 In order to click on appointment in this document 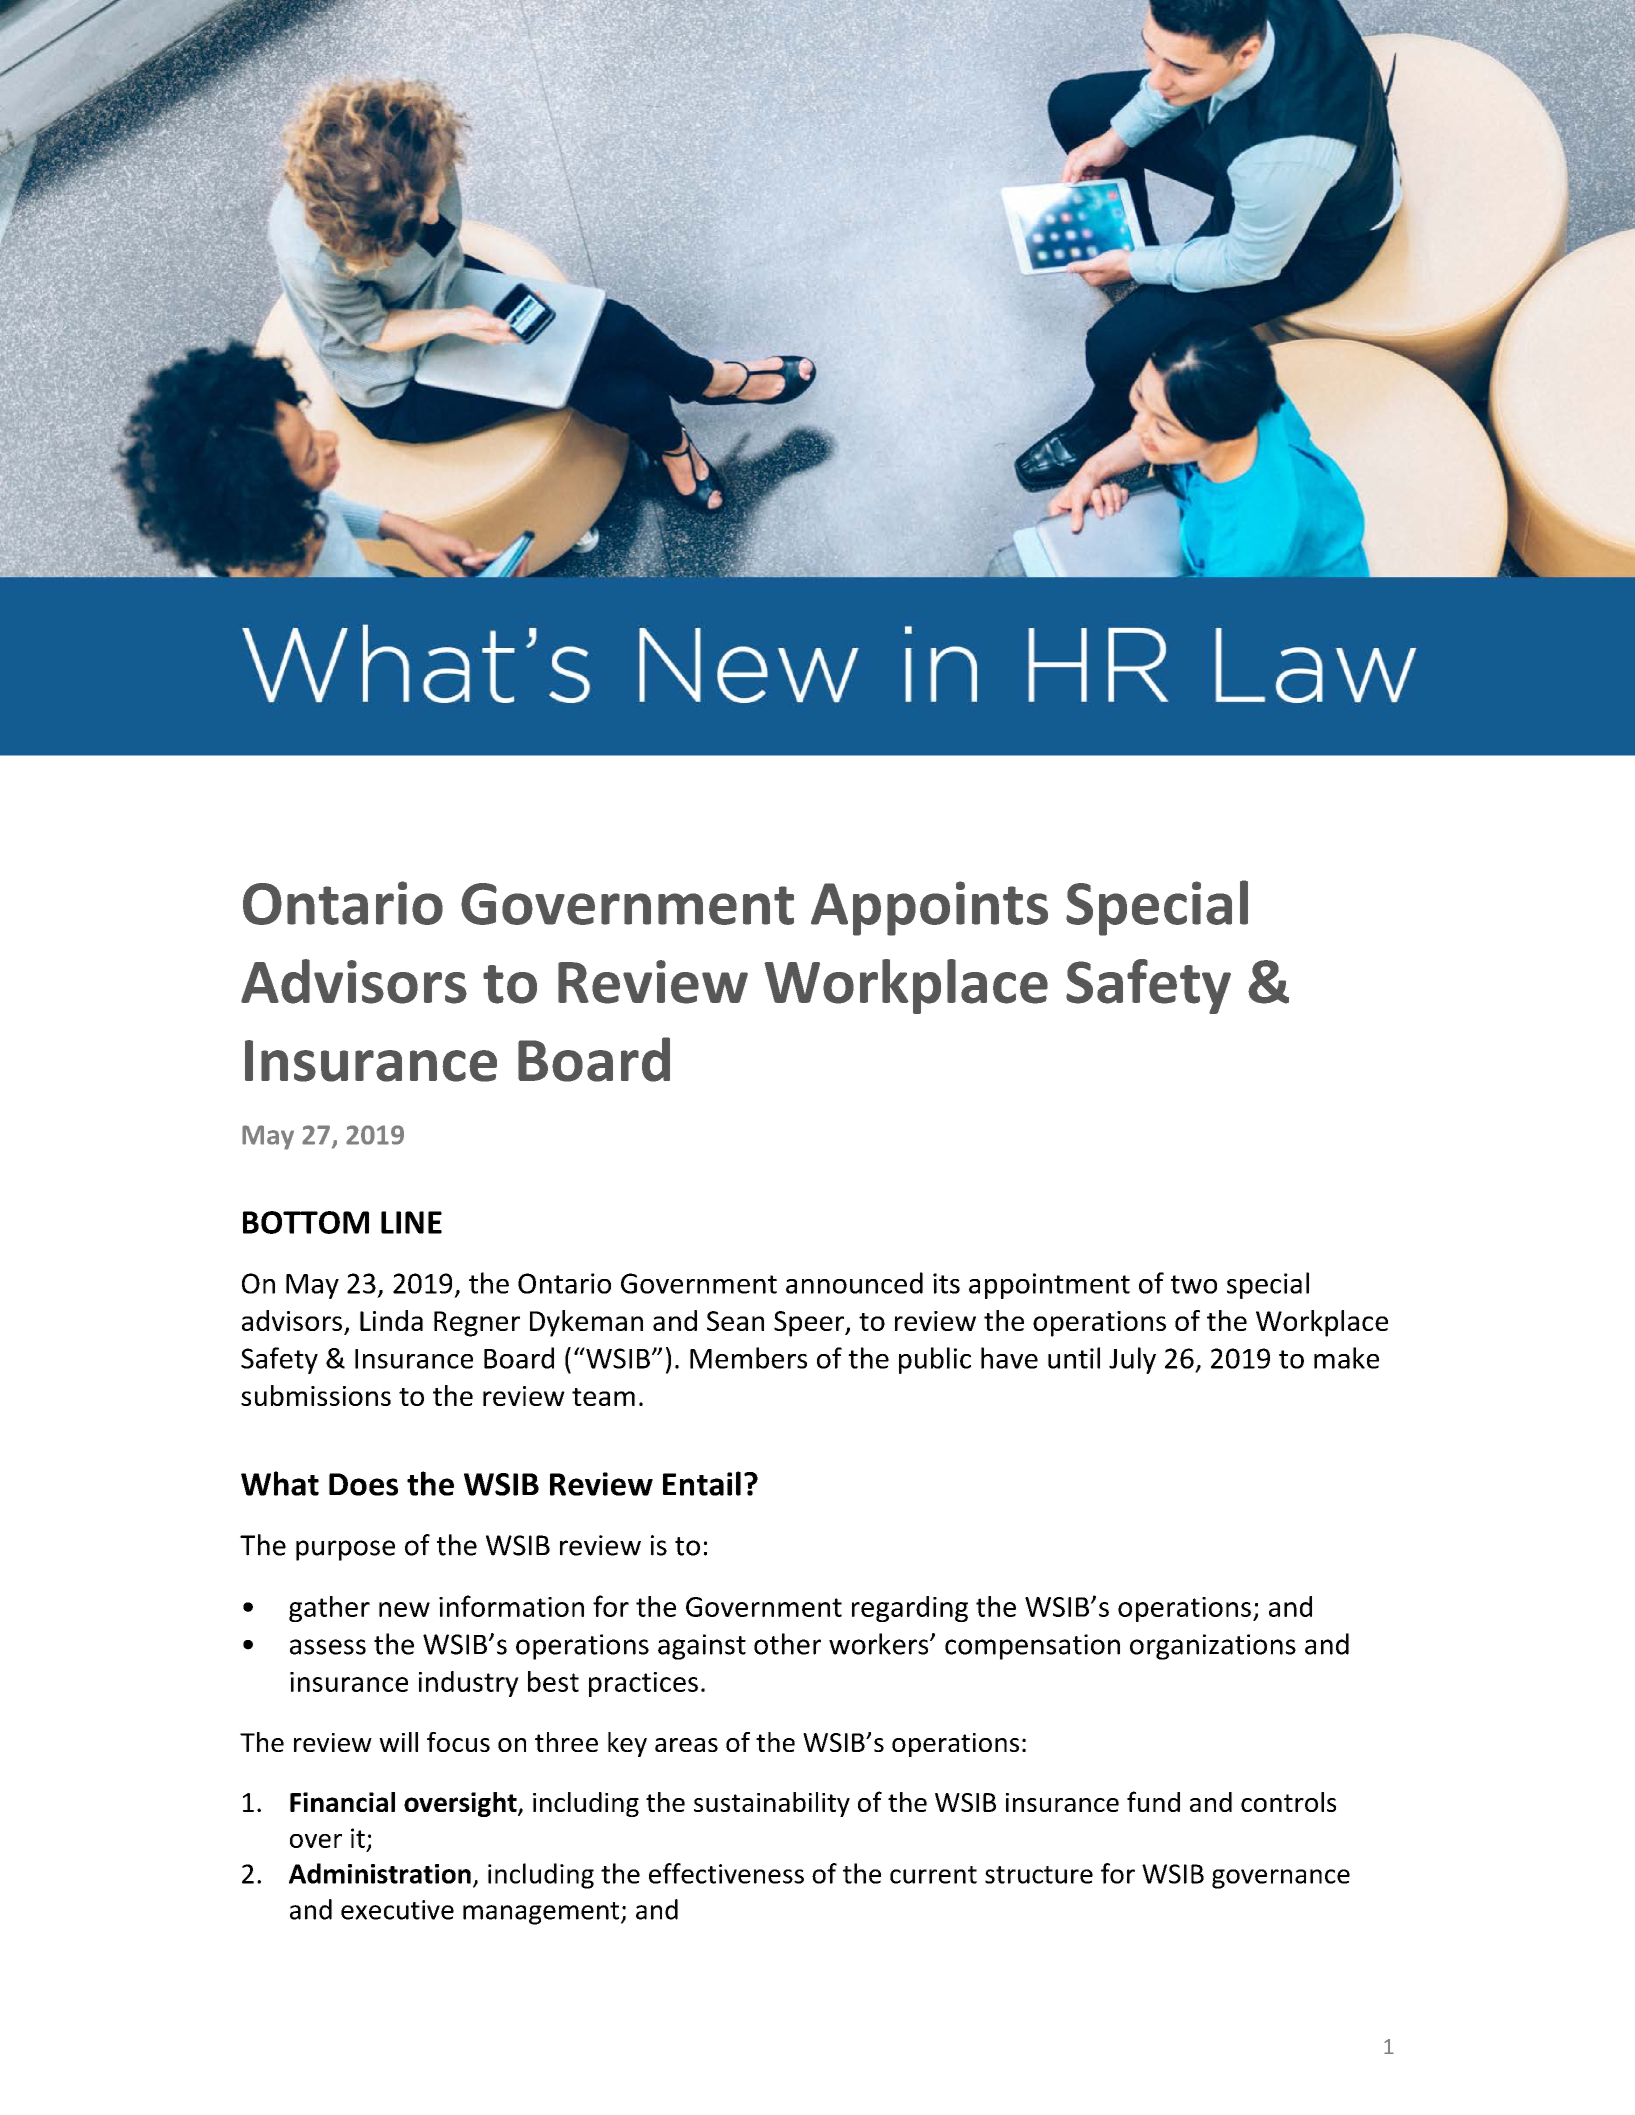, I will do `click(1049, 1286)`.
